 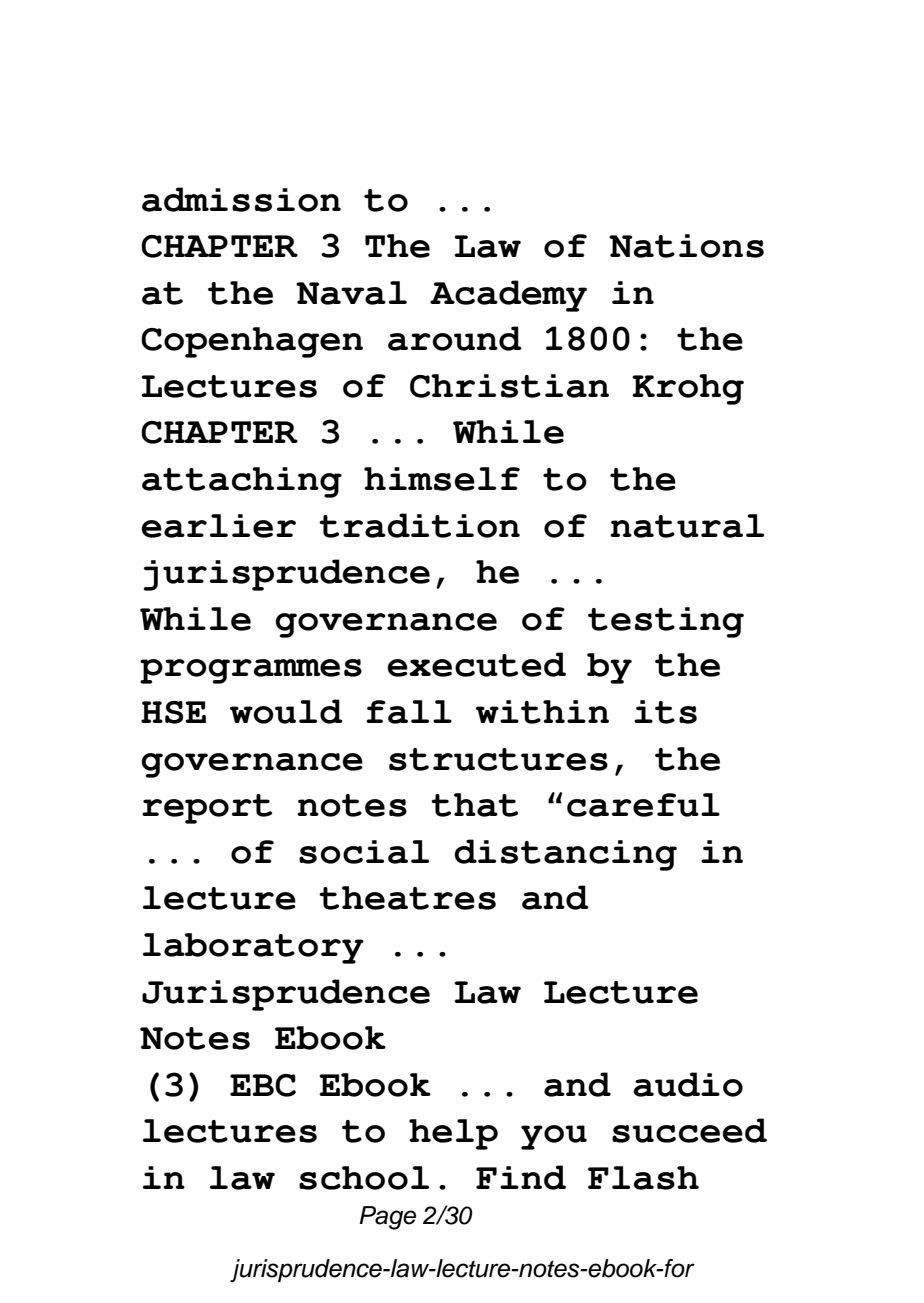 I want to click on theatres, so click(x=407, y=898).
